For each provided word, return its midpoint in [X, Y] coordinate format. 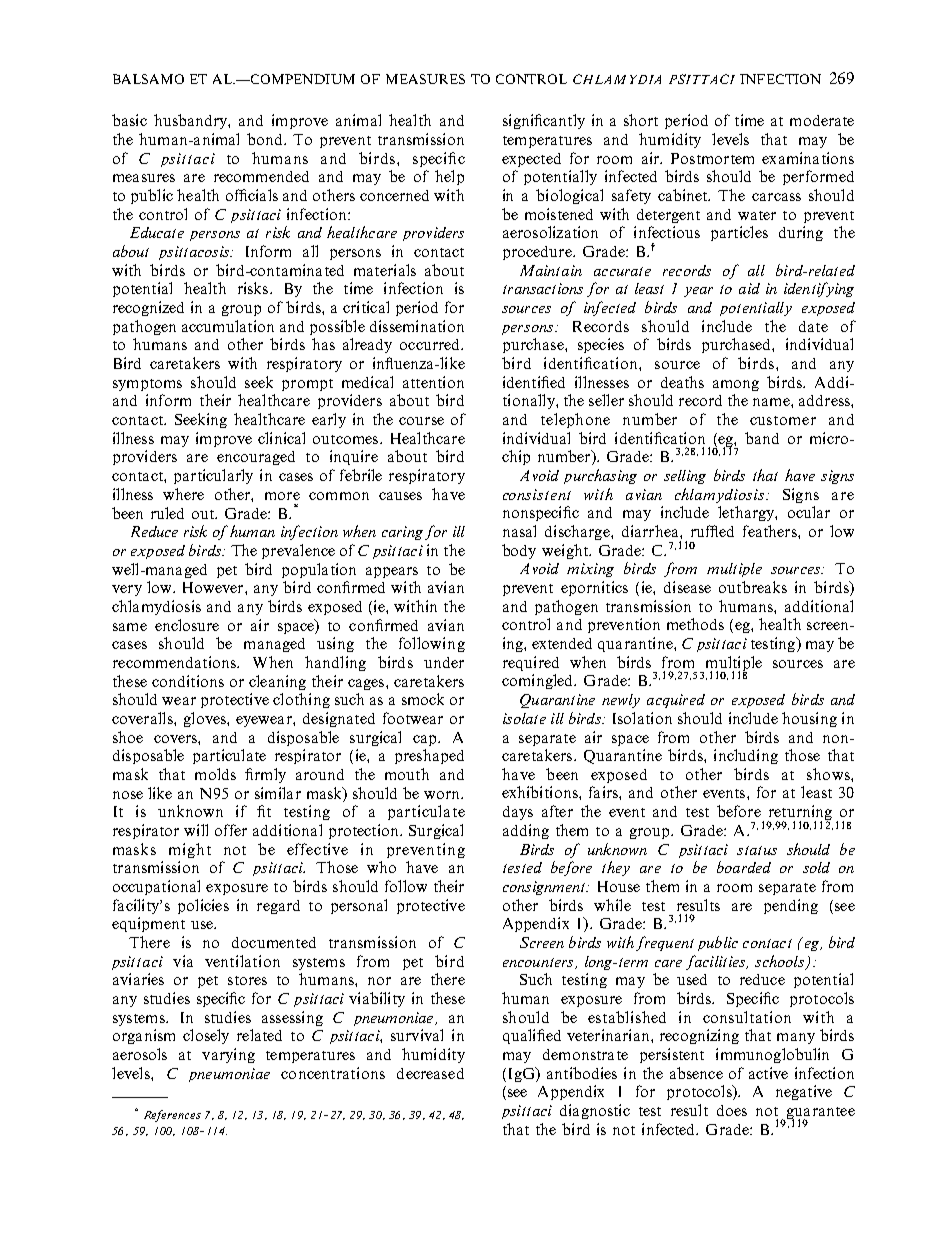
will [196, 830]
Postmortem [712, 158]
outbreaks [753, 587]
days [518, 813]
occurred [431, 344]
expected [531, 160]
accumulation [228, 326]
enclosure [187, 625]
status [757, 850]
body [519, 551]
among [736, 385]
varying [228, 1055]
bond [266, 139]
